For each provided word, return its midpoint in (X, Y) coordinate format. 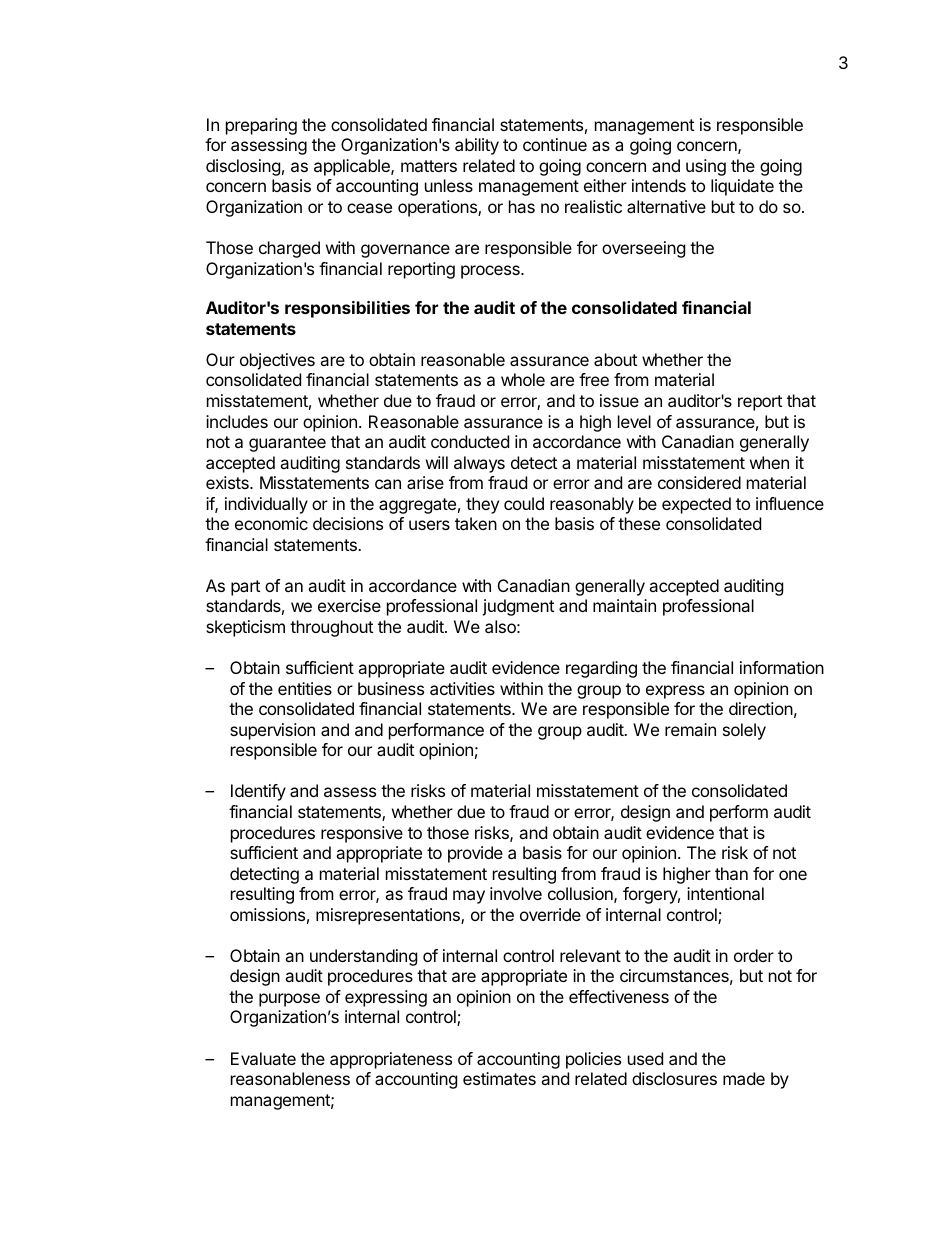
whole (523, 379)
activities (462, 688)
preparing (261, 126)
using (706, 167)
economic (271, 523)
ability (477, 146)
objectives (277, 361)
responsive (362, 834)
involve (516, 893)
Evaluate (263, 1058)
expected (696, 505)
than (731, 873)
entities (305, 688)
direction (761, 708)
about (615, 359)
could (524, 503)
